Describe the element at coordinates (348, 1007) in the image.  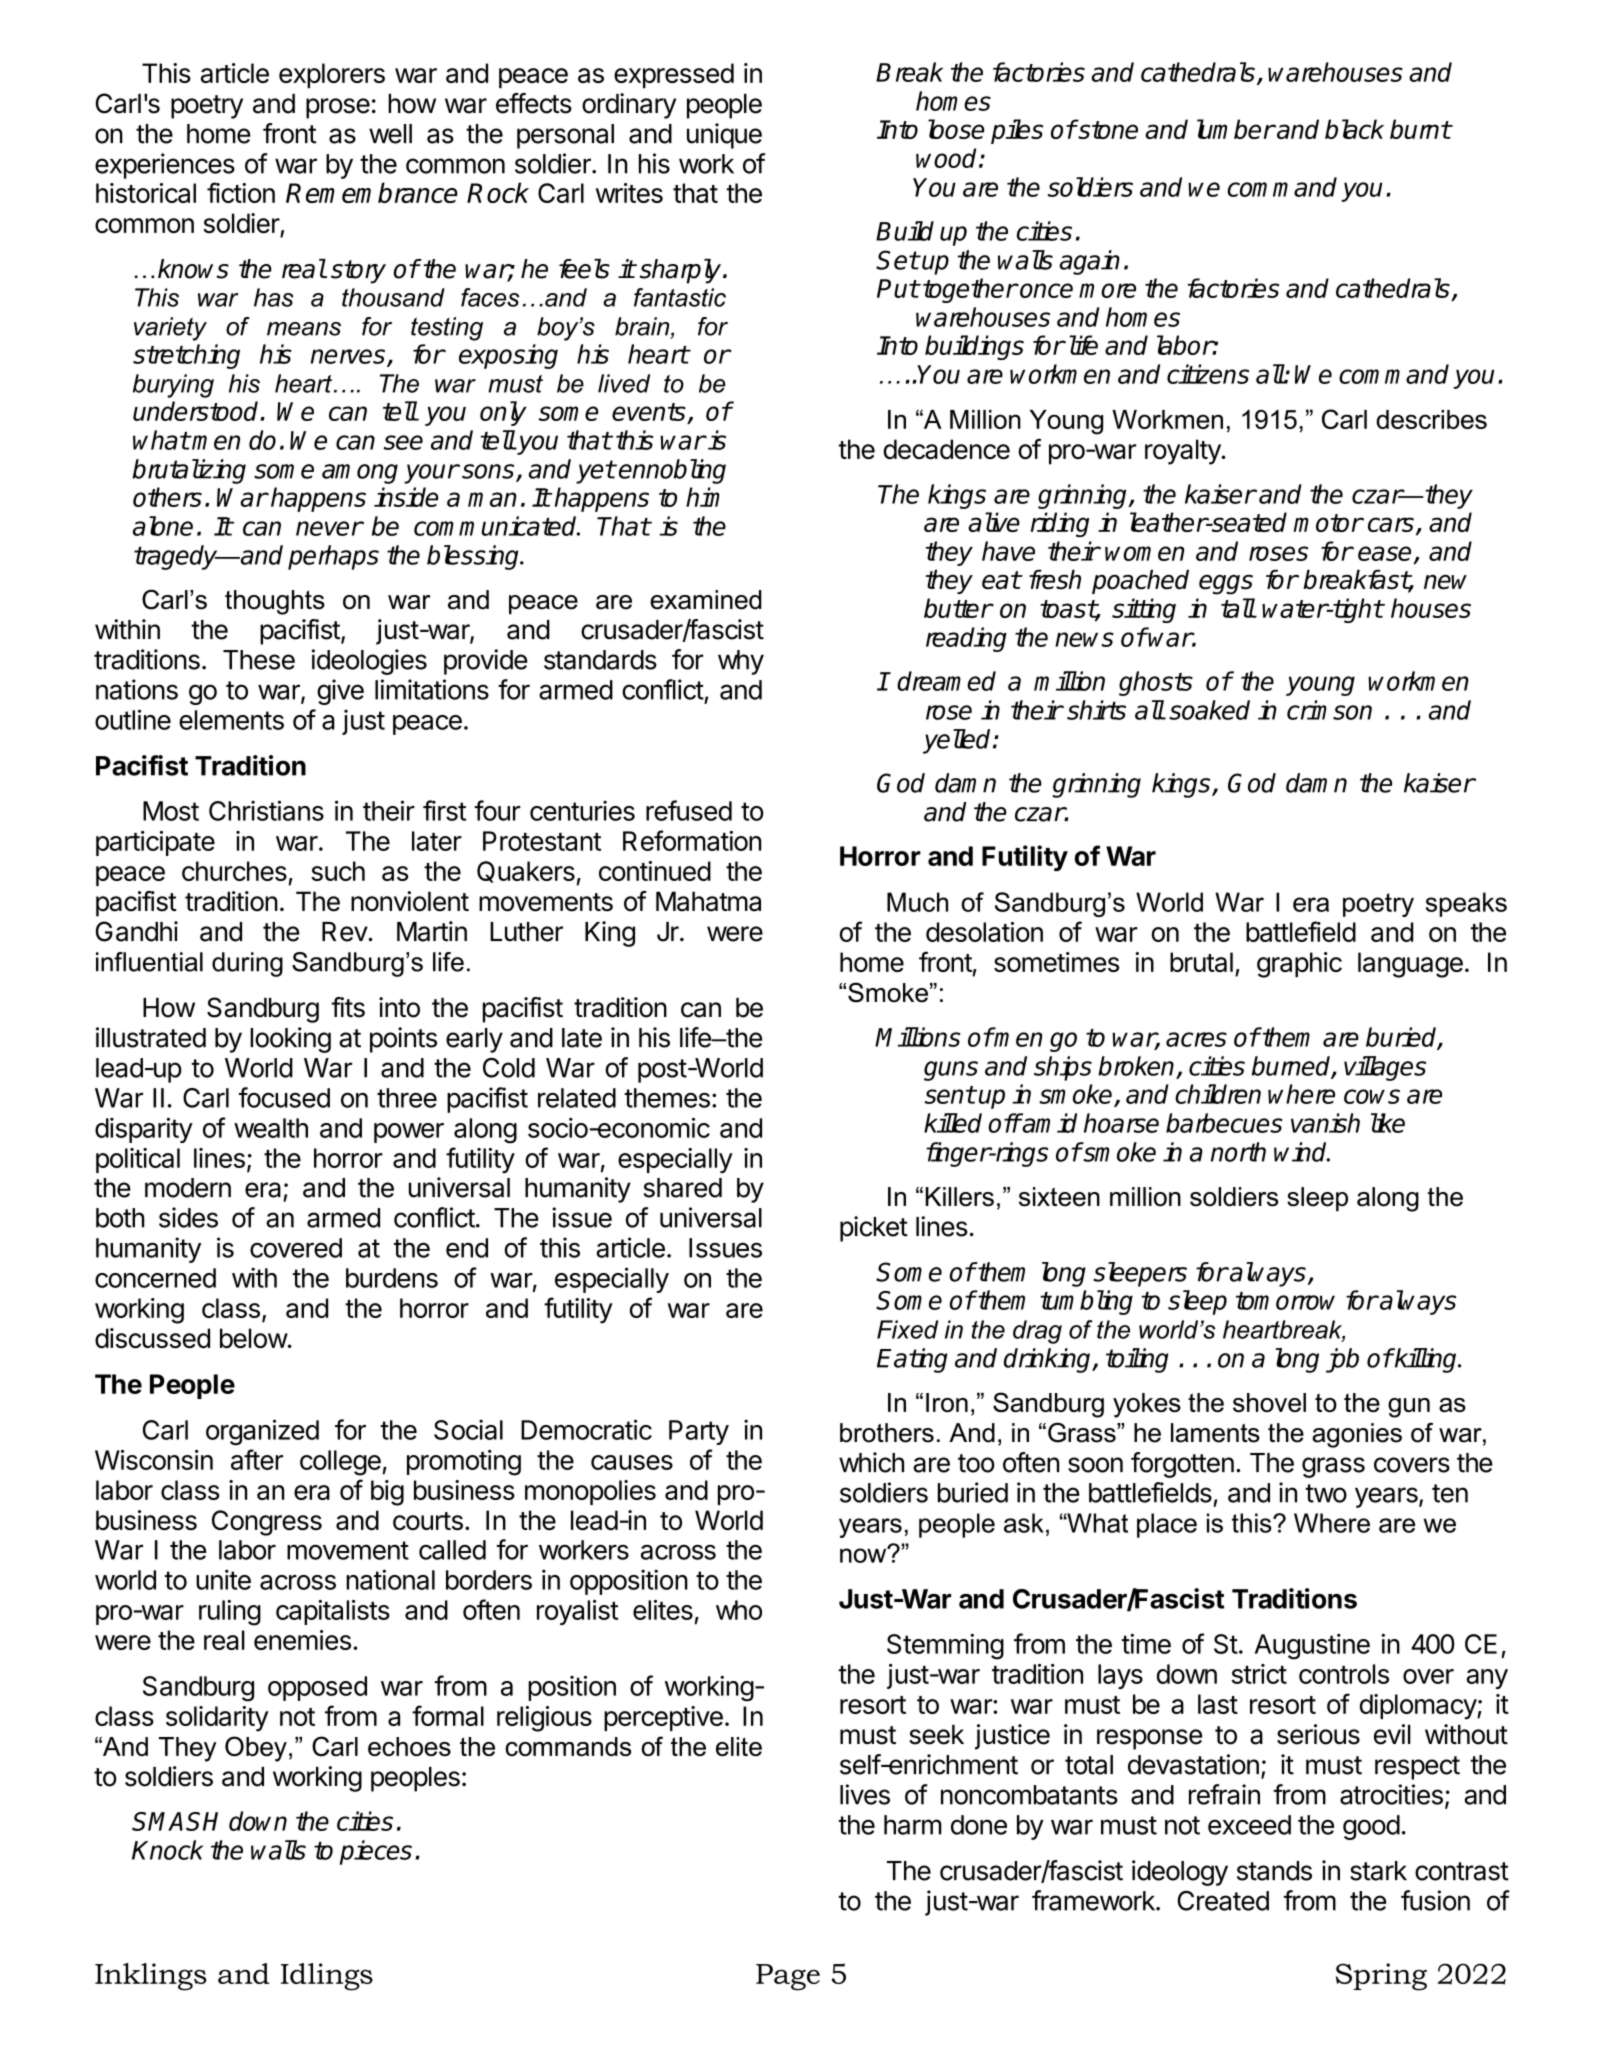
I see `fits` at that location.
